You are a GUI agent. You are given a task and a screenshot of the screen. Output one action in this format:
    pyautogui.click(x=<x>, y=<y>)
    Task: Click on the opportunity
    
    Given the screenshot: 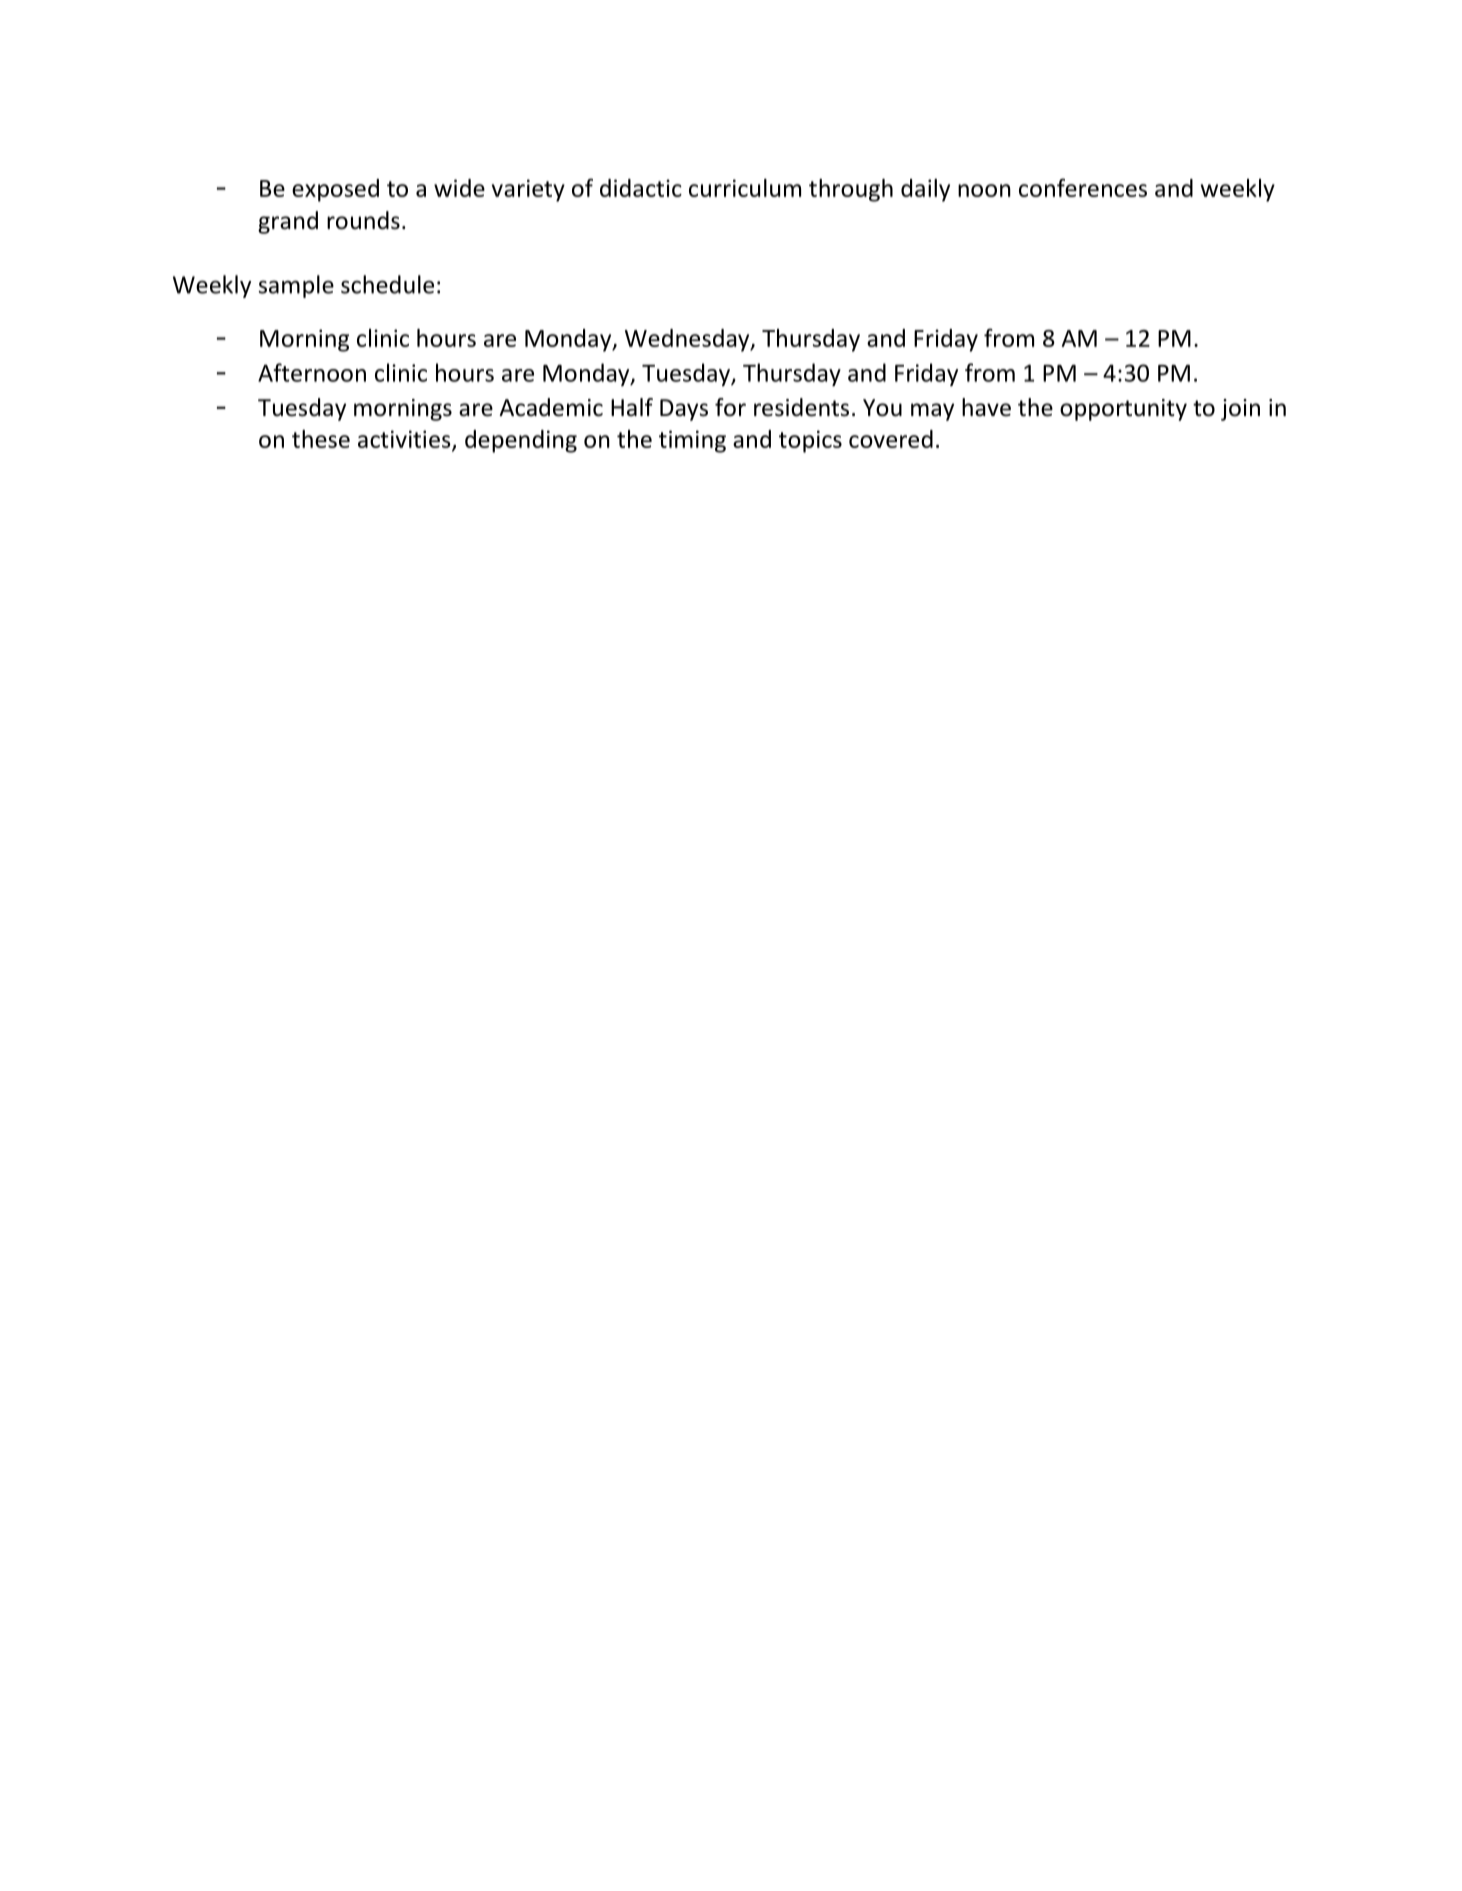 What is the action you would take?
    pyautogui.click(x=1123, y=410)
